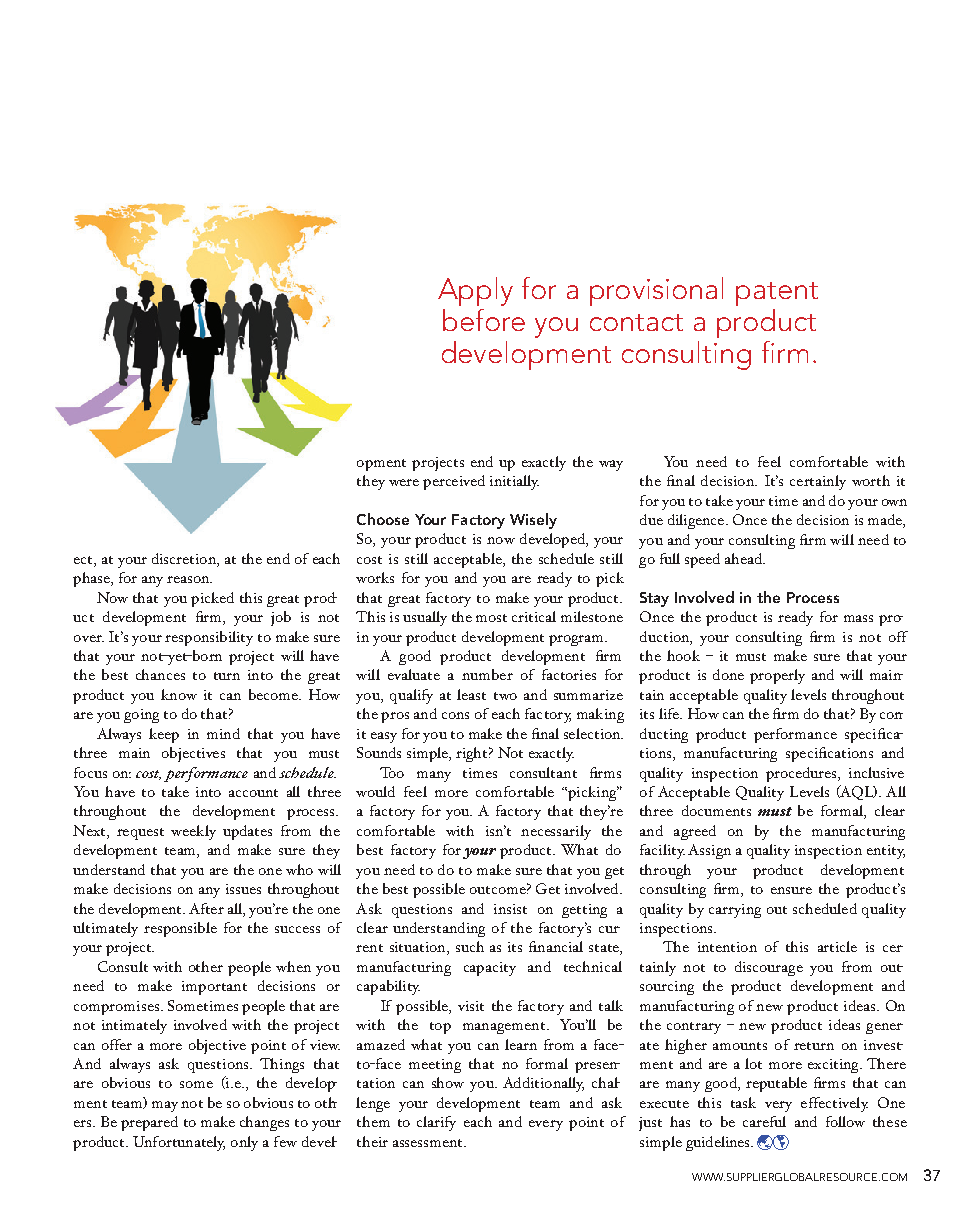 Image resolution: width=980 pixels, height=1225 pixels. Describe the element at coordinates (505, 696) in the image. I see `two` at that location.
